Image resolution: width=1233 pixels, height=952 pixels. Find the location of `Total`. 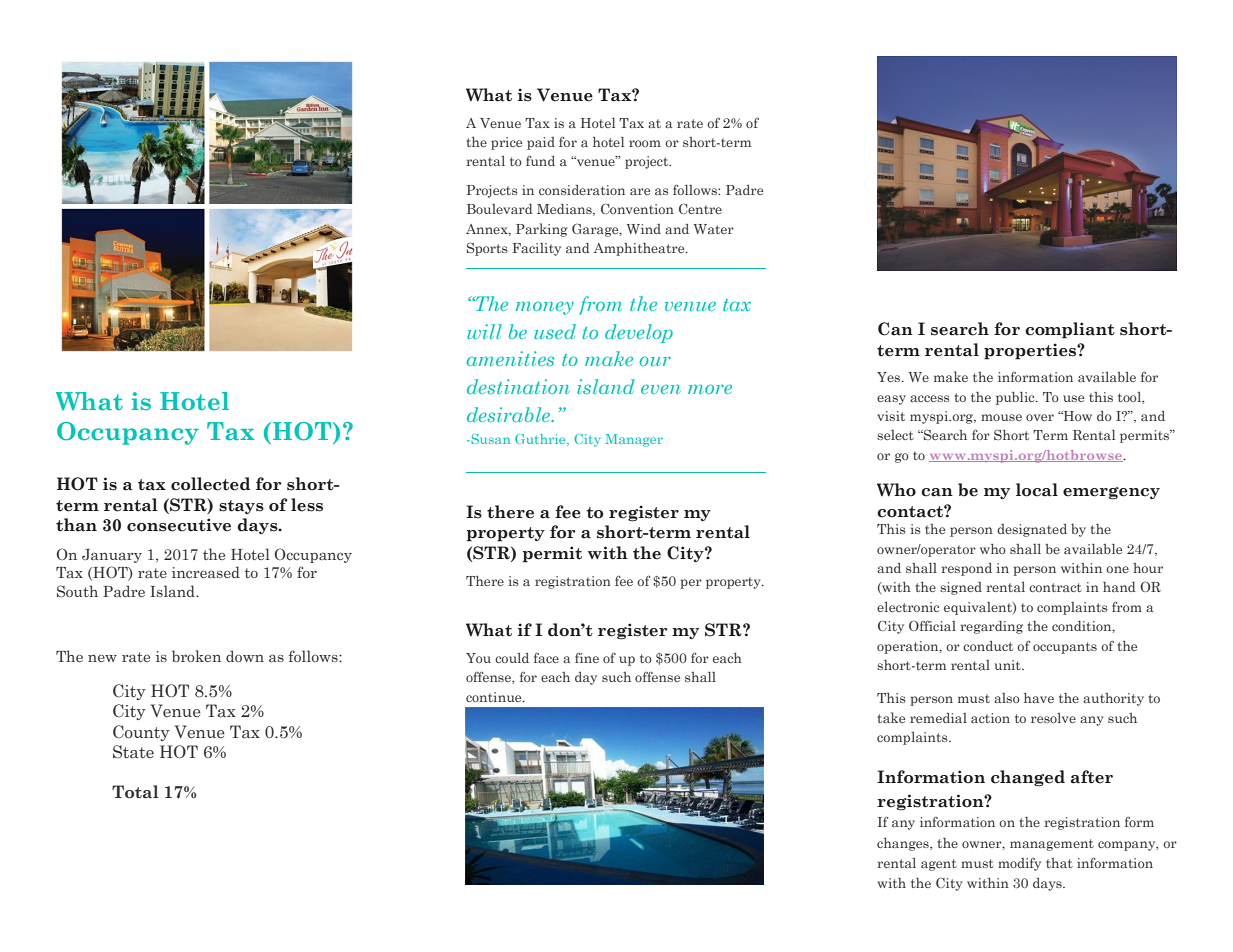

Total is located at coordinates (135, 792).
